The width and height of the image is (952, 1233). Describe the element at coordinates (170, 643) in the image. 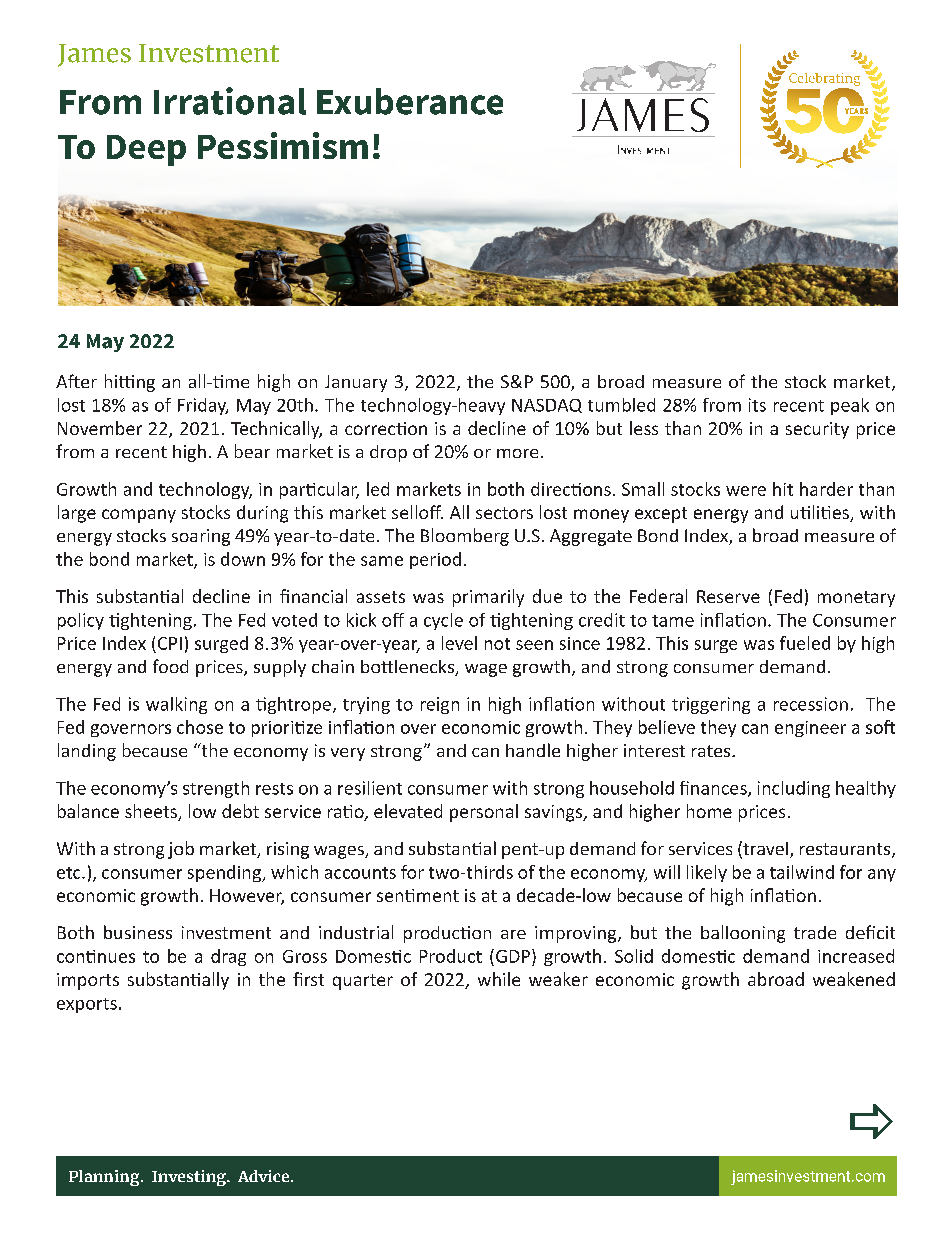

I see `CPI` at that location.
